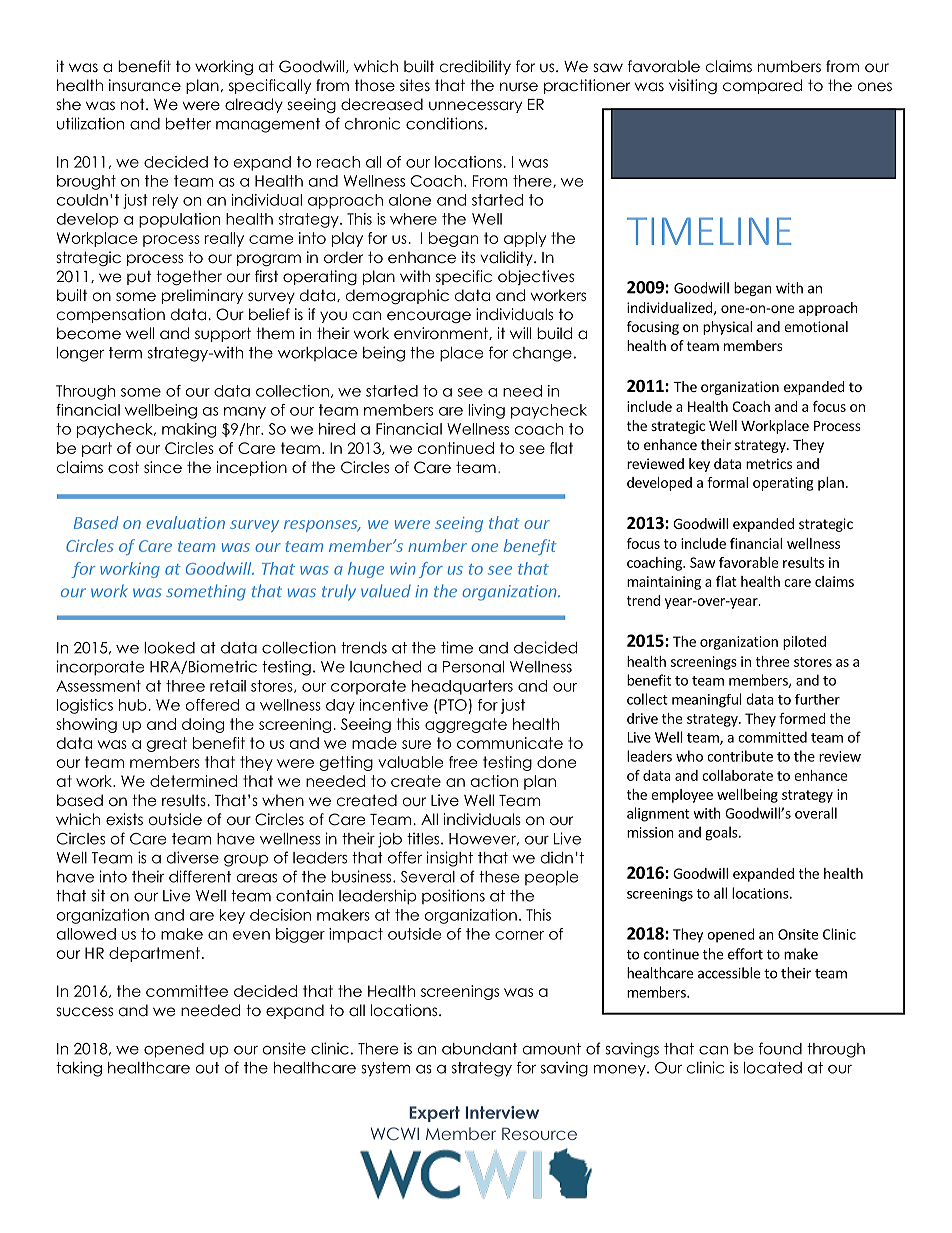  Describe the element at coordinates (773, 1068) in the document. I see `located` at that location.
